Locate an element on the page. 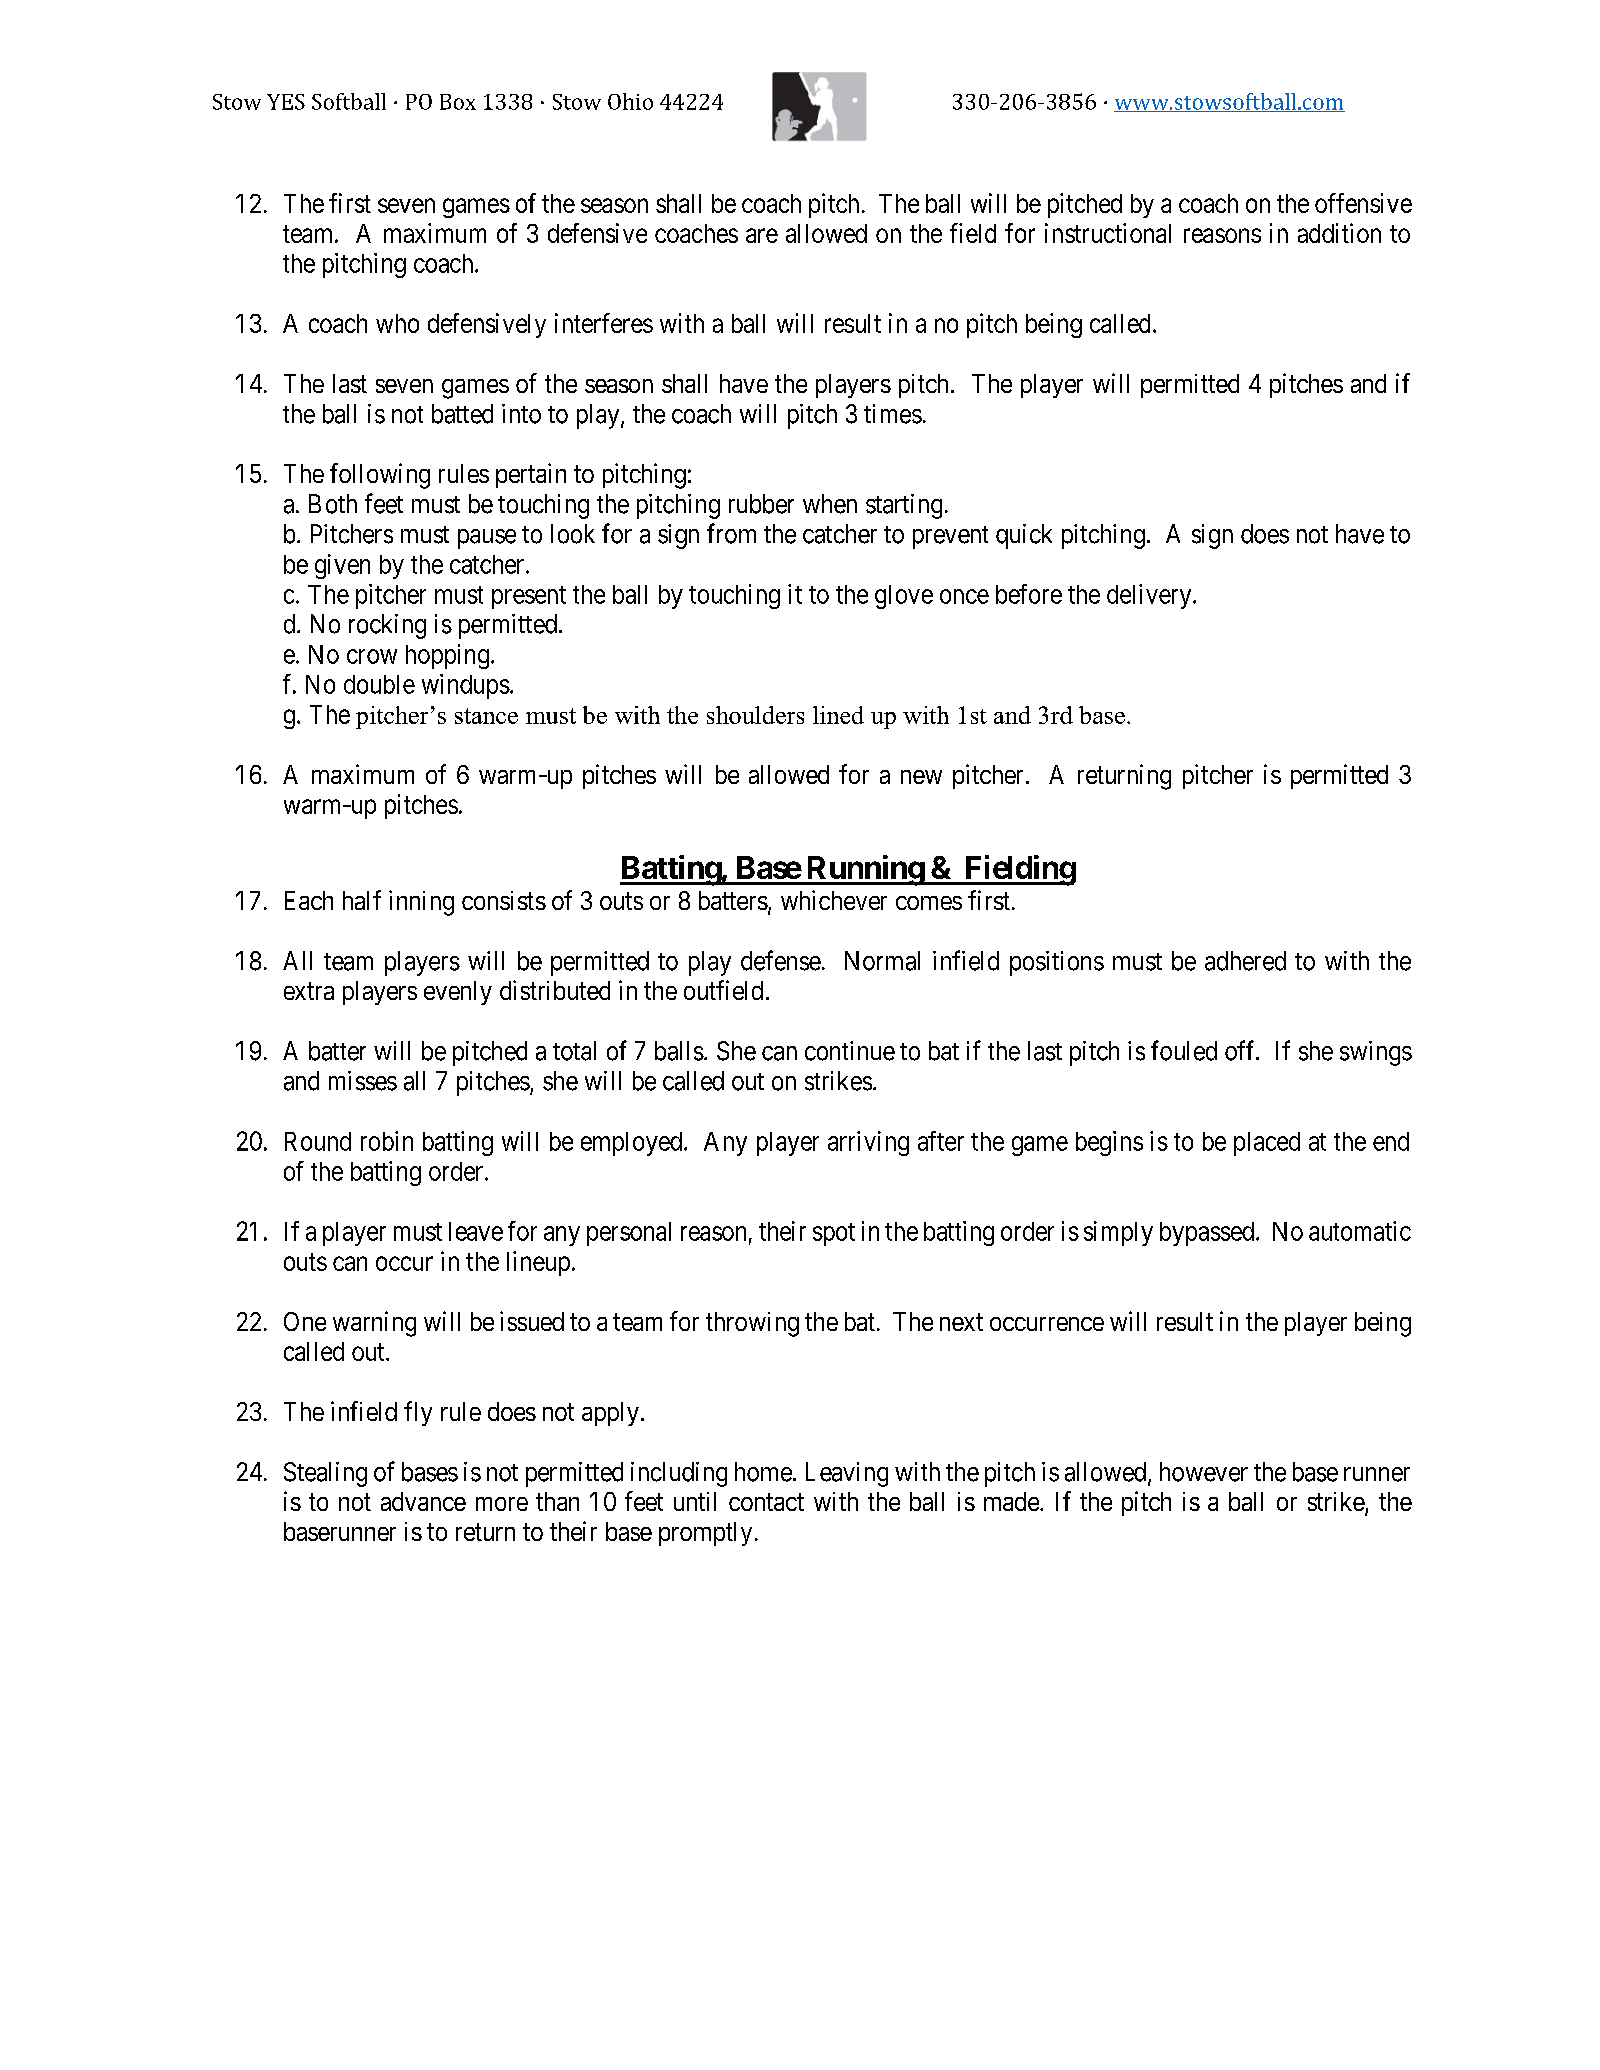  are is located at coordinates (762, 235).
